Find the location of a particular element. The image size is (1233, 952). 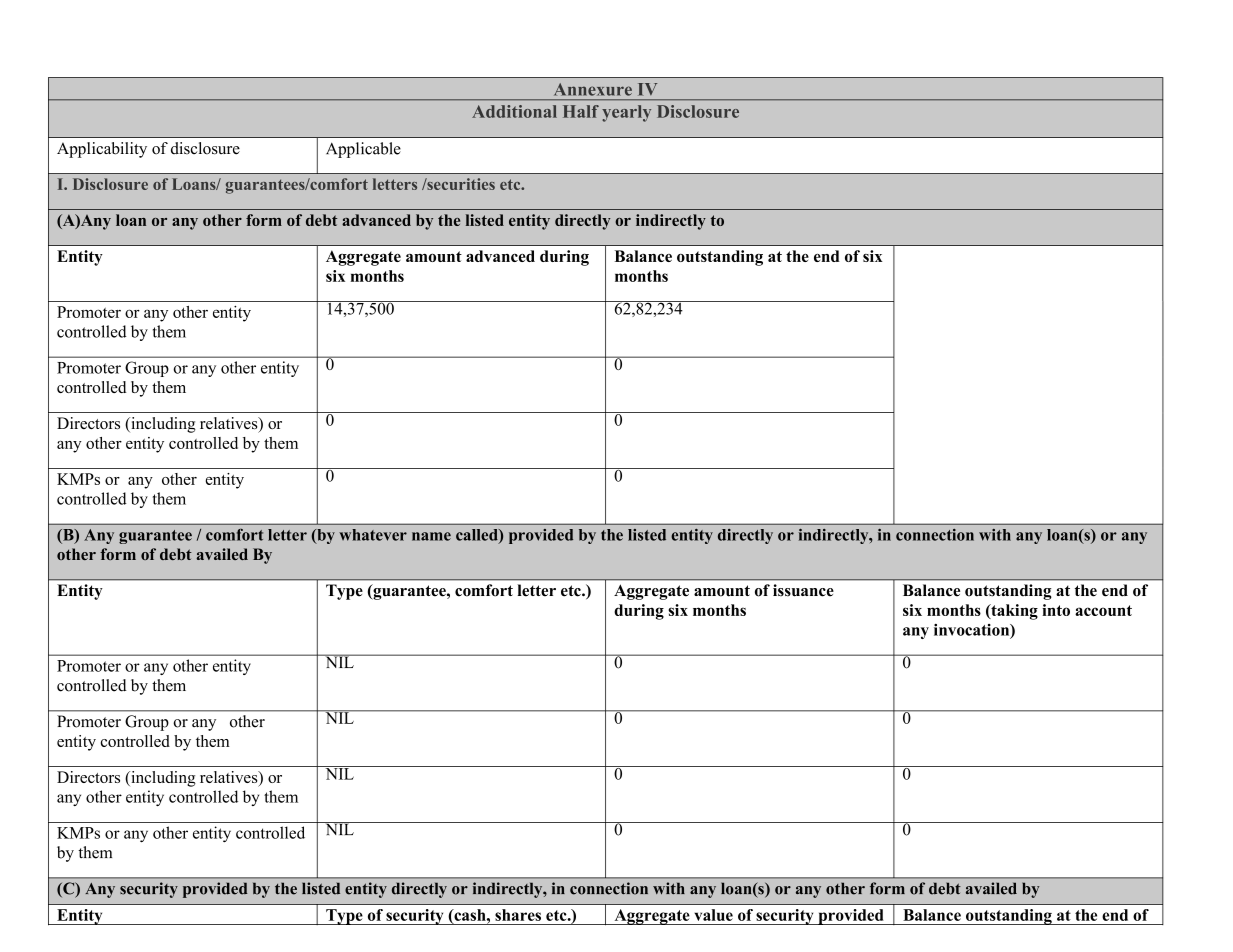

whatever is located at coordinates (373, 535).
